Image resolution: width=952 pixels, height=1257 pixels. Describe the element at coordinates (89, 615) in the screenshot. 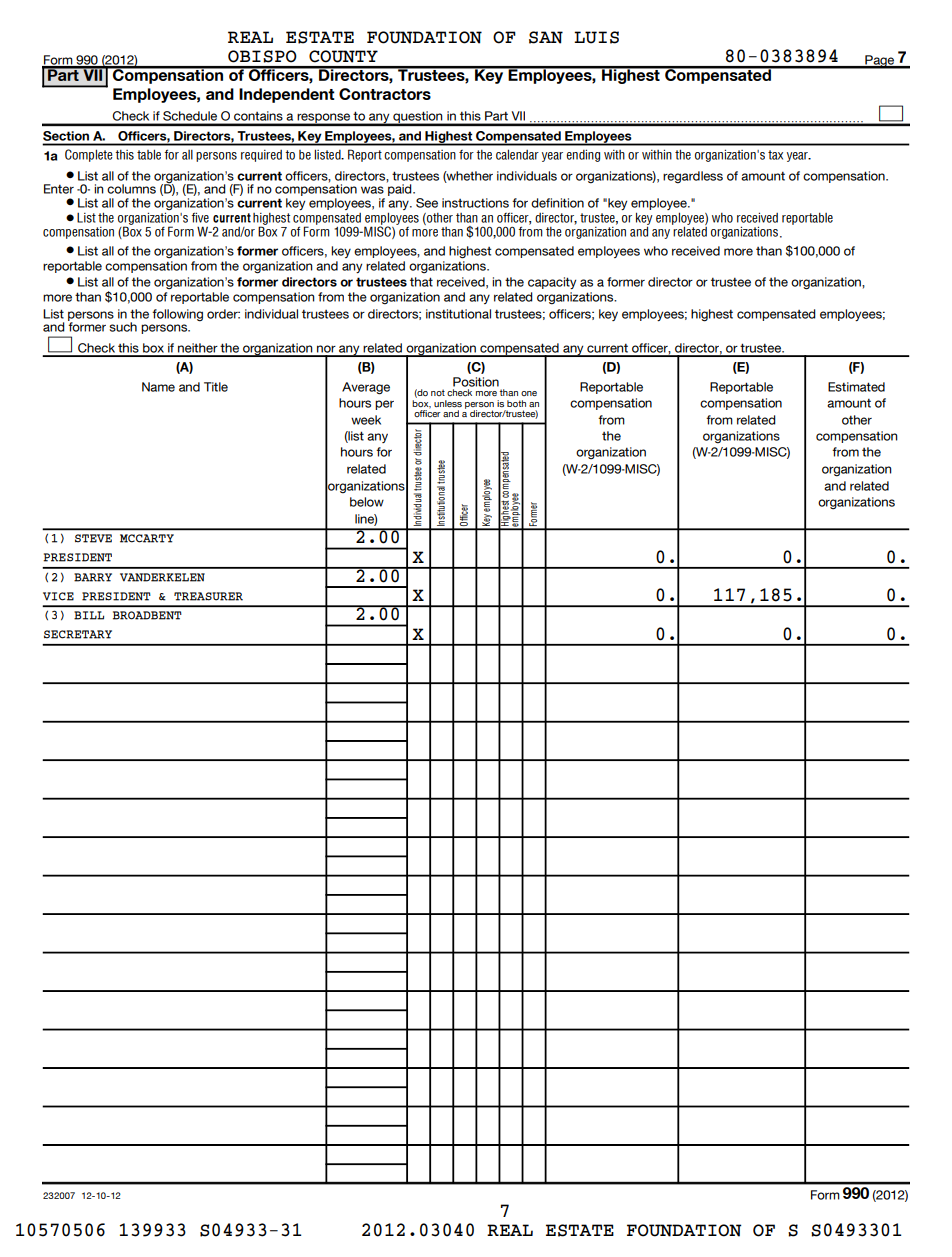

I see `BILL` at that location.
